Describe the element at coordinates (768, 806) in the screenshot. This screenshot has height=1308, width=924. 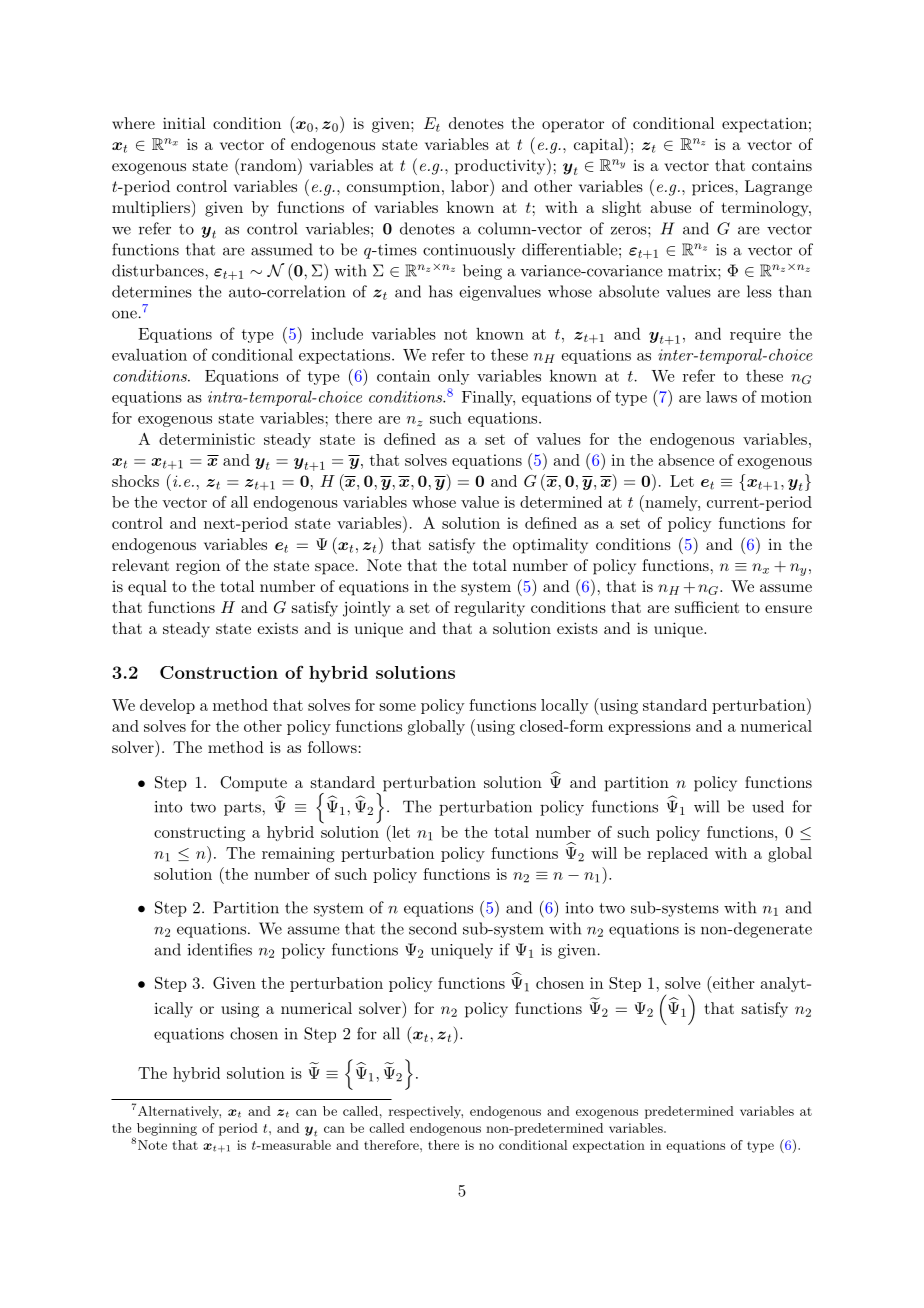
I see `used` at that location.
